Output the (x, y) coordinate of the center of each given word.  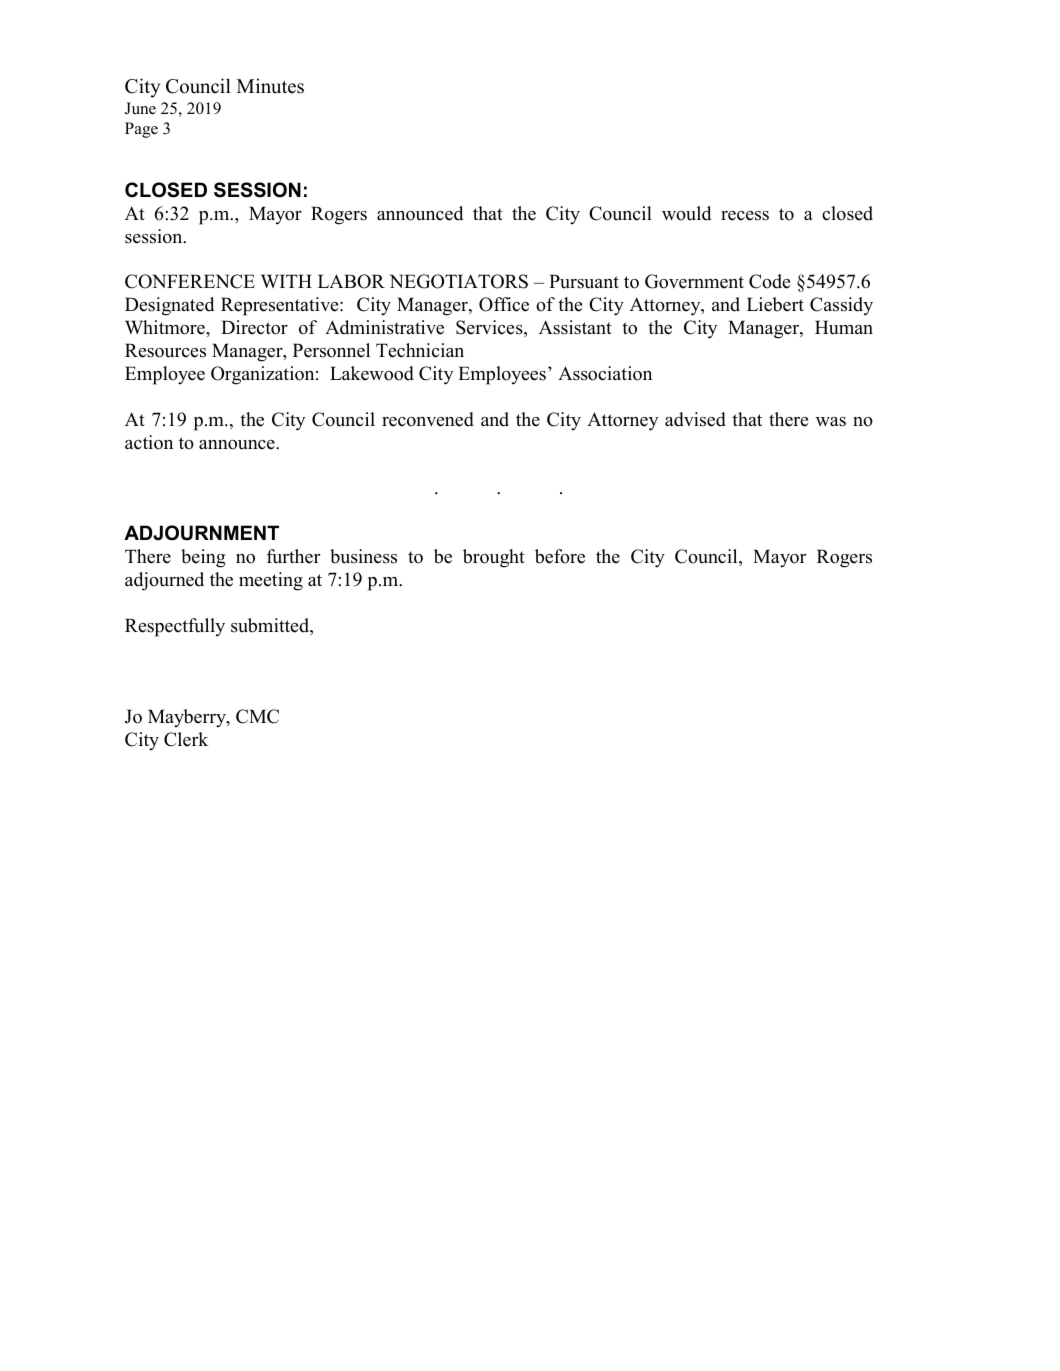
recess (745, 216)
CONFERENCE (190, 281)
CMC (257, 716)
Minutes (270, 86)
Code (769, 281)
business (363, 556)
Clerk (186, 739)
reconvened (428, 419)
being (203, 558)
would (686, 213)
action (149, 442)
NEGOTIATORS (459, 281)
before (560, 556)
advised (695, 419)
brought (494, 558)
